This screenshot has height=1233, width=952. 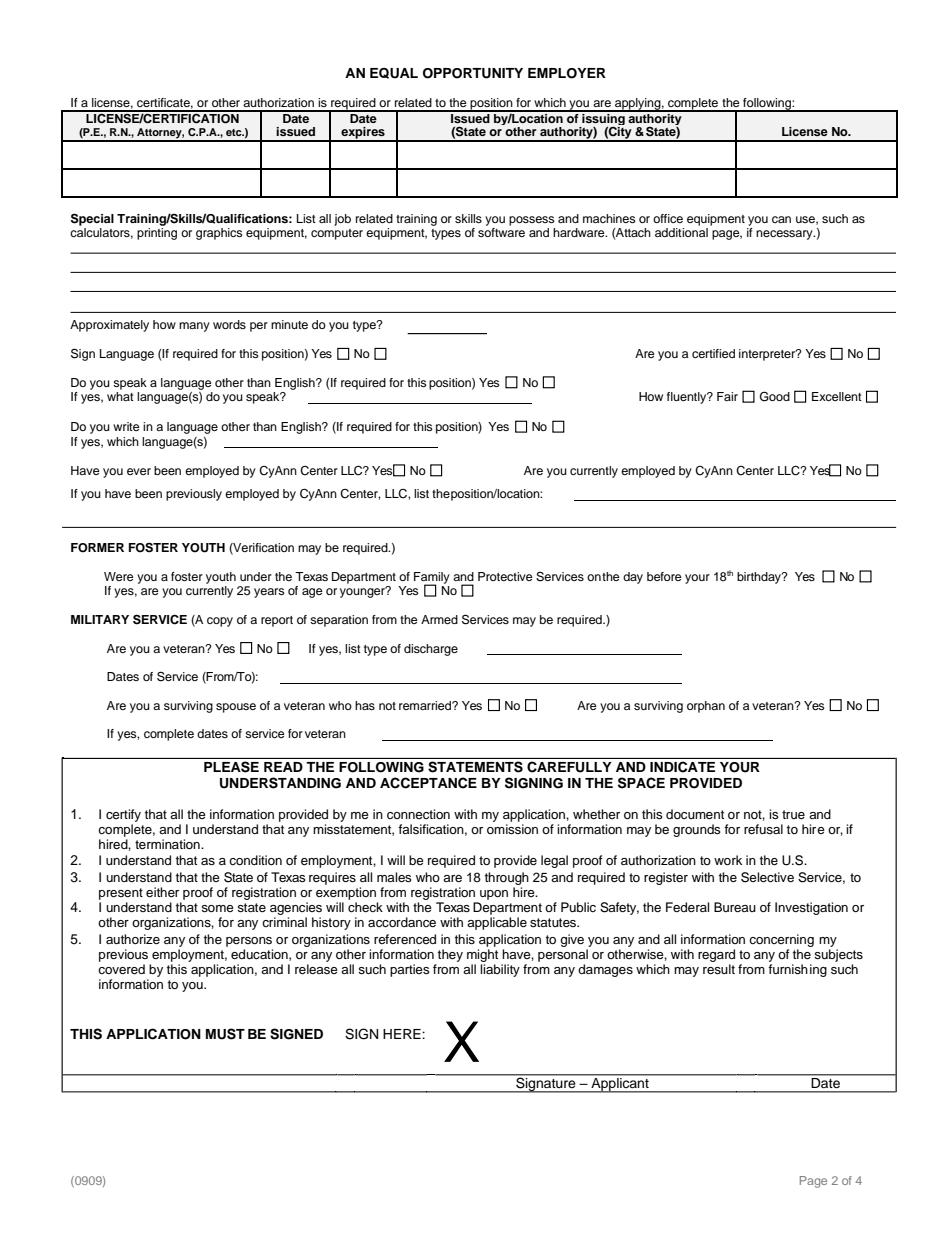 I want to click on result, so click(x=719, y=969).
